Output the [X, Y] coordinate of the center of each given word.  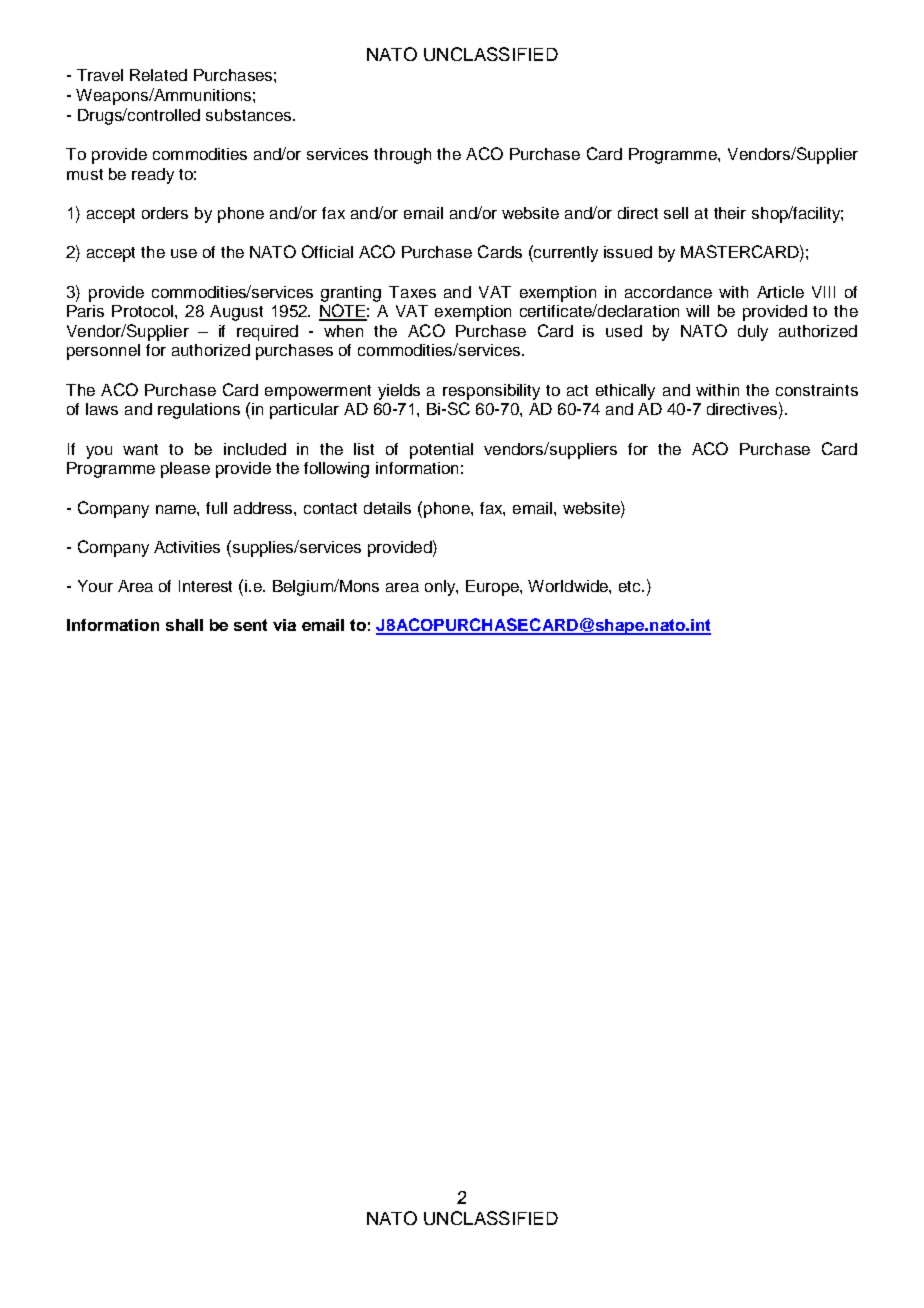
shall [184, 625]
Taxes [412, 292]
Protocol [142, 311]
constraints [817, 390]
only [441, 588]
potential [441, 451]
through [402, 156]
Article [780, 292]
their [730, 213]
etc [631, 586]
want [140, 449]
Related [158, 75]
